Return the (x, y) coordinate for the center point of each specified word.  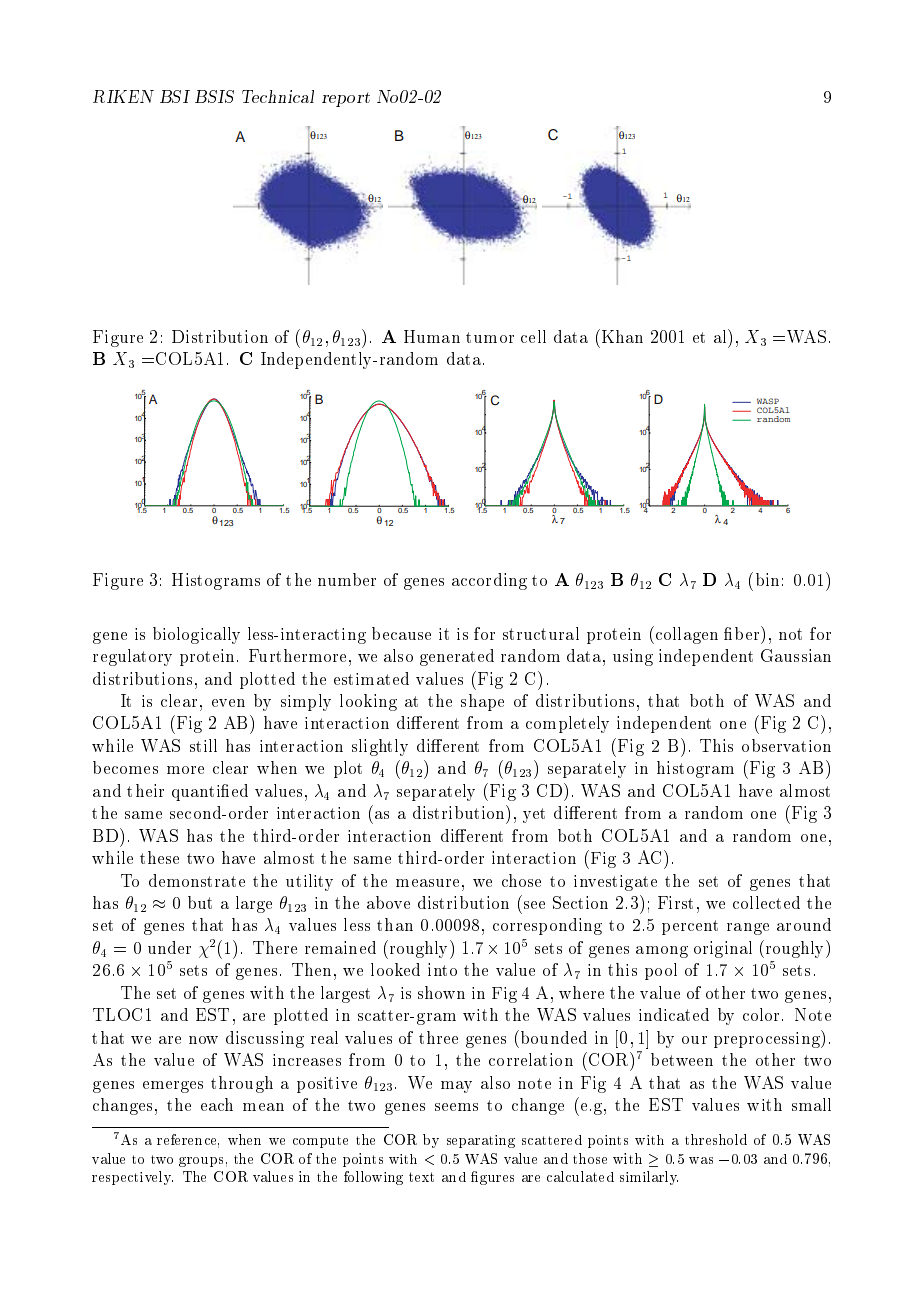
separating (481, 1141)
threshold (716, 1139)
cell (533, 336)
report (346, 99)
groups (201, 1162)
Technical (278, 96)
